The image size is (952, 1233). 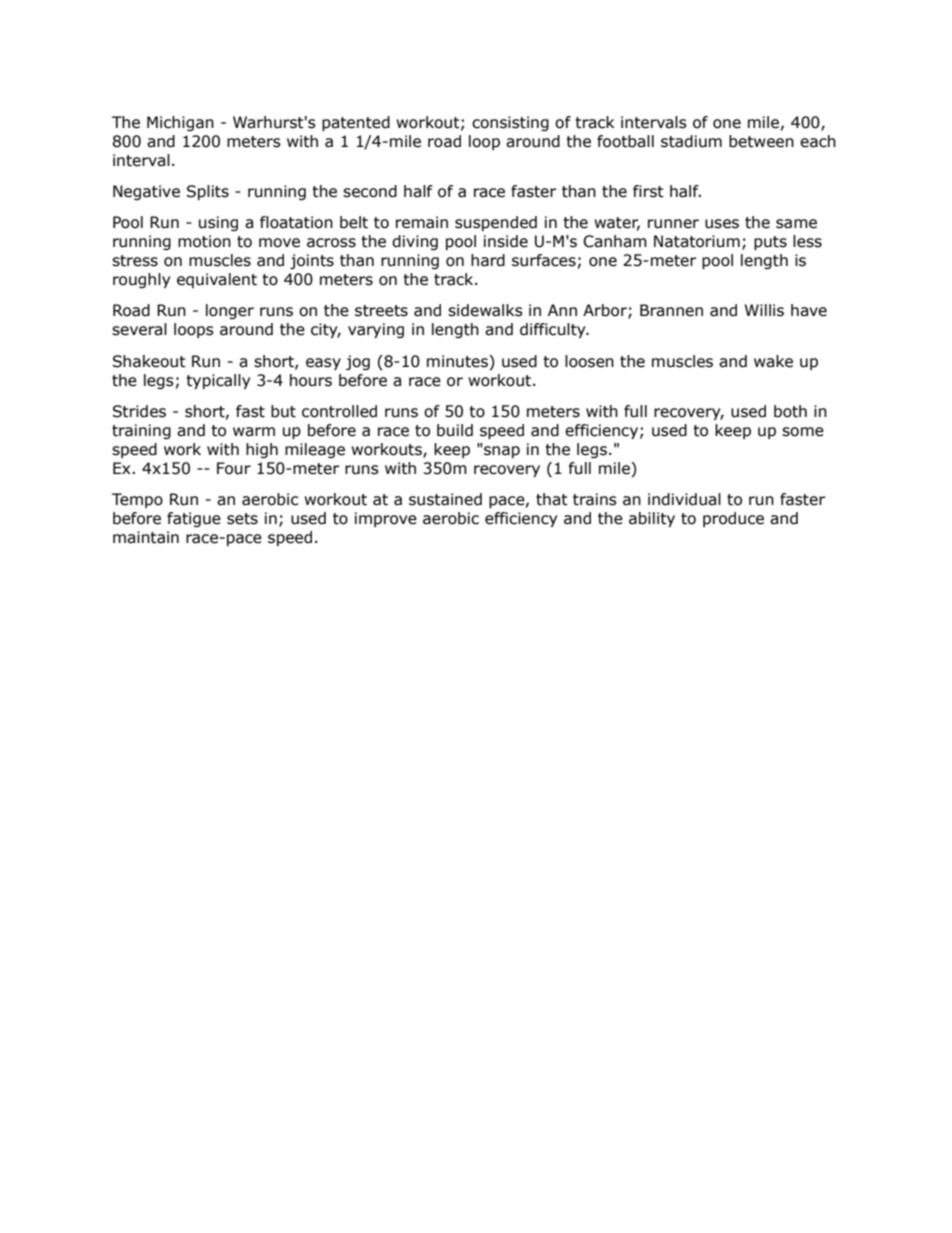 What do you see at coordinates (445, 499) in the document?
I see `sustained` at bounding box center [445, 499].
